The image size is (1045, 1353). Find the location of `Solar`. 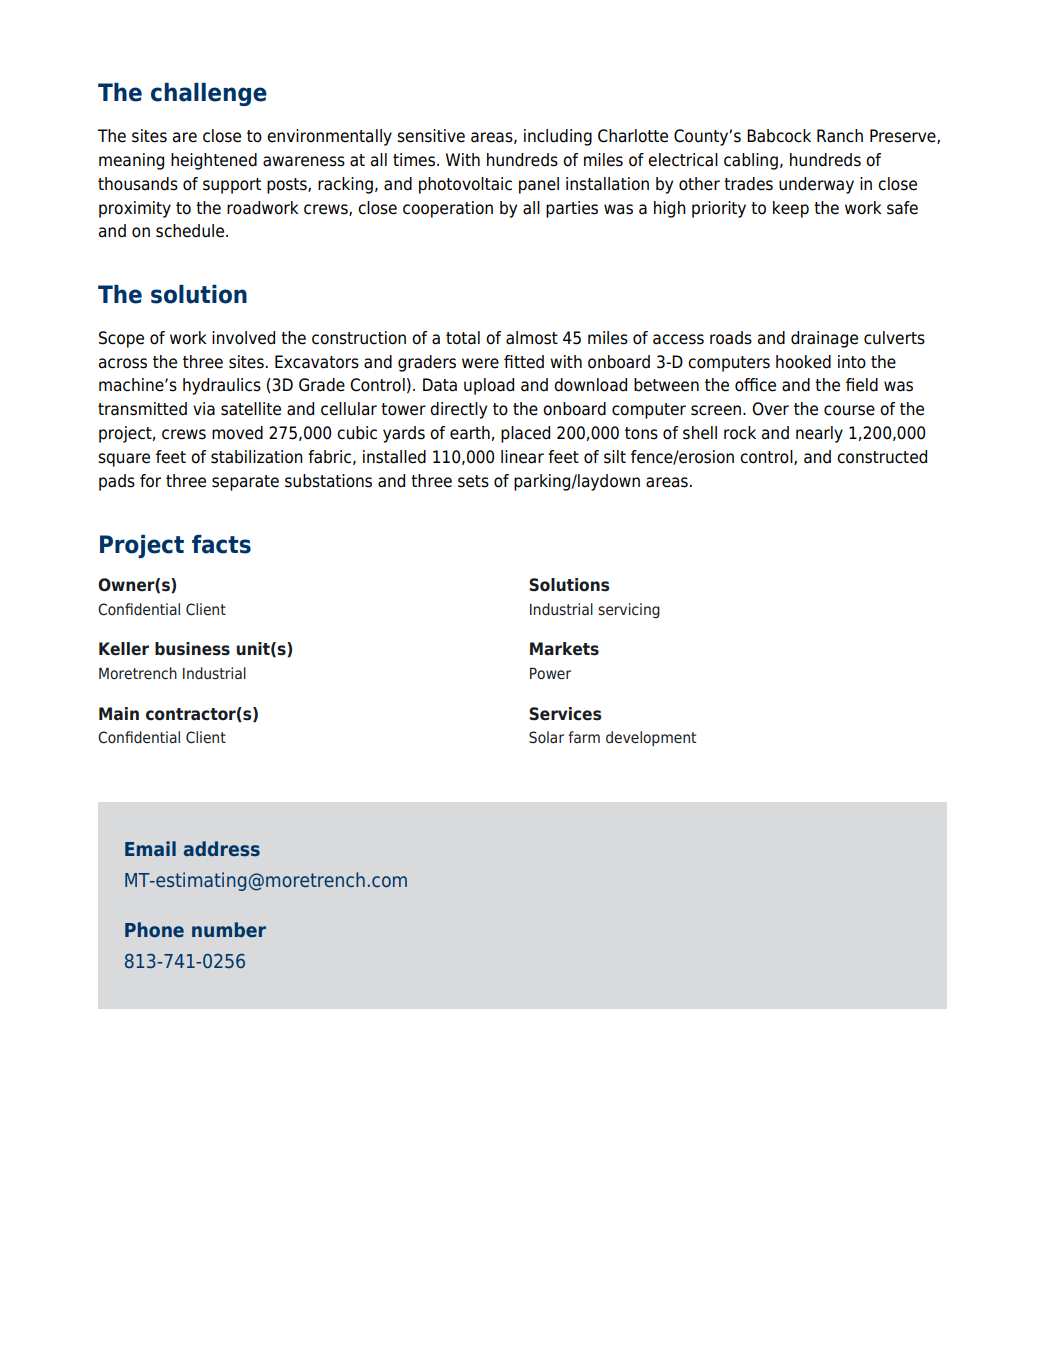

Solar is located at coordinates (546, 737).
